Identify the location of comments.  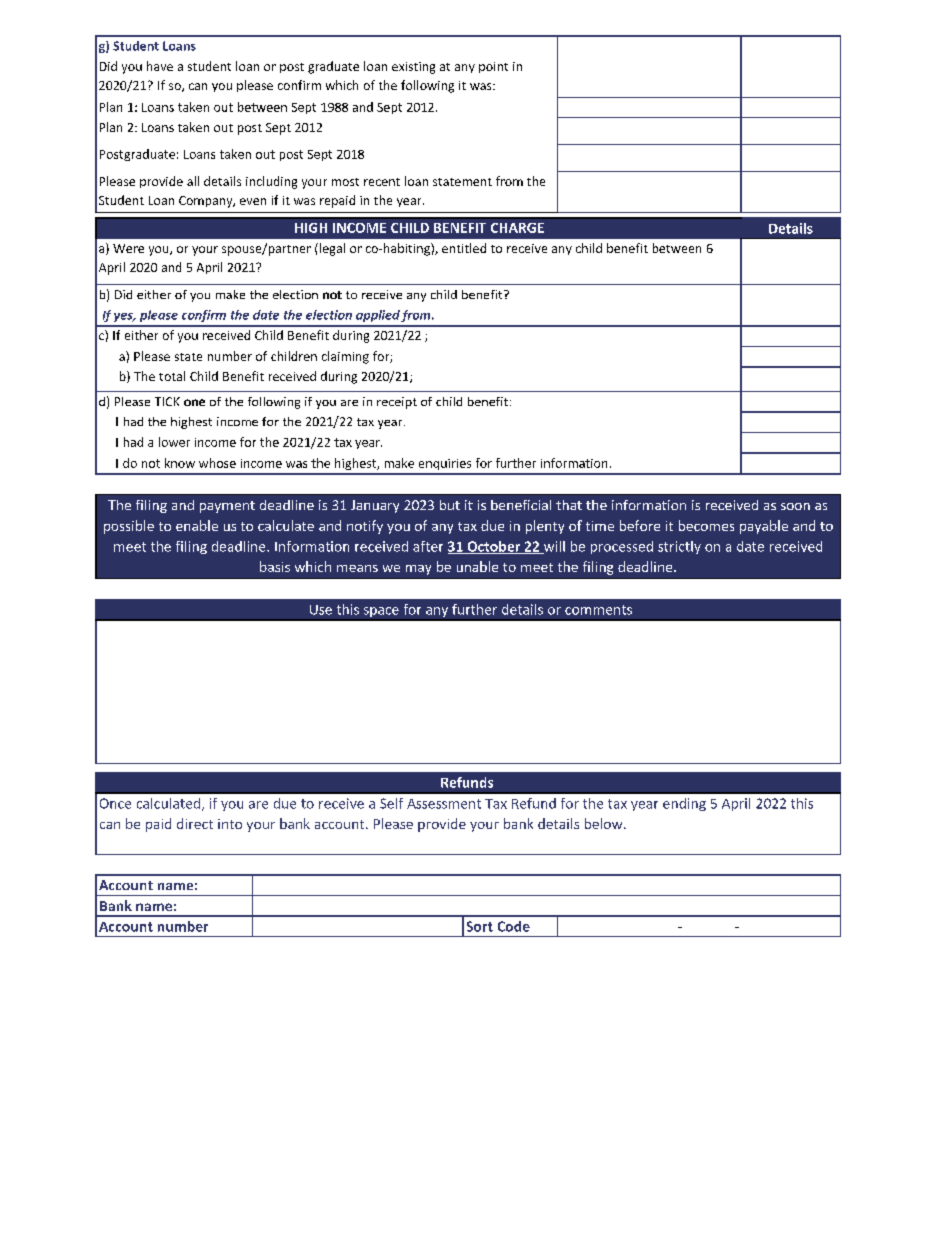
(598, 610).
